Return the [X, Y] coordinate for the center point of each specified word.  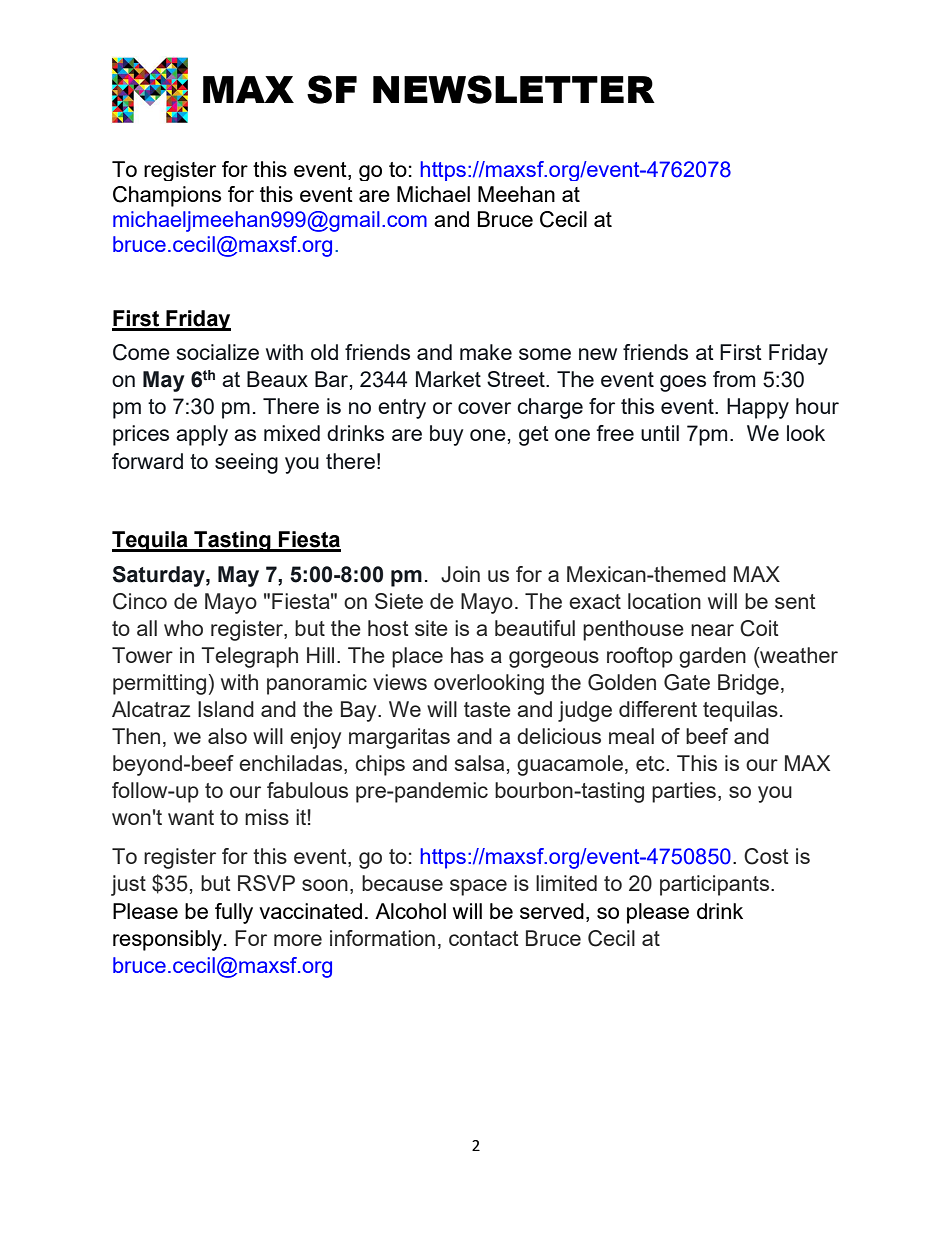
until [660, 433]
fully [234, 913]
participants [716, 885]
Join [460, 574]
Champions [167, 196]
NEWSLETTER [514, 89]
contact [484, 938]
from [734, 379]
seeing [246, 463]
